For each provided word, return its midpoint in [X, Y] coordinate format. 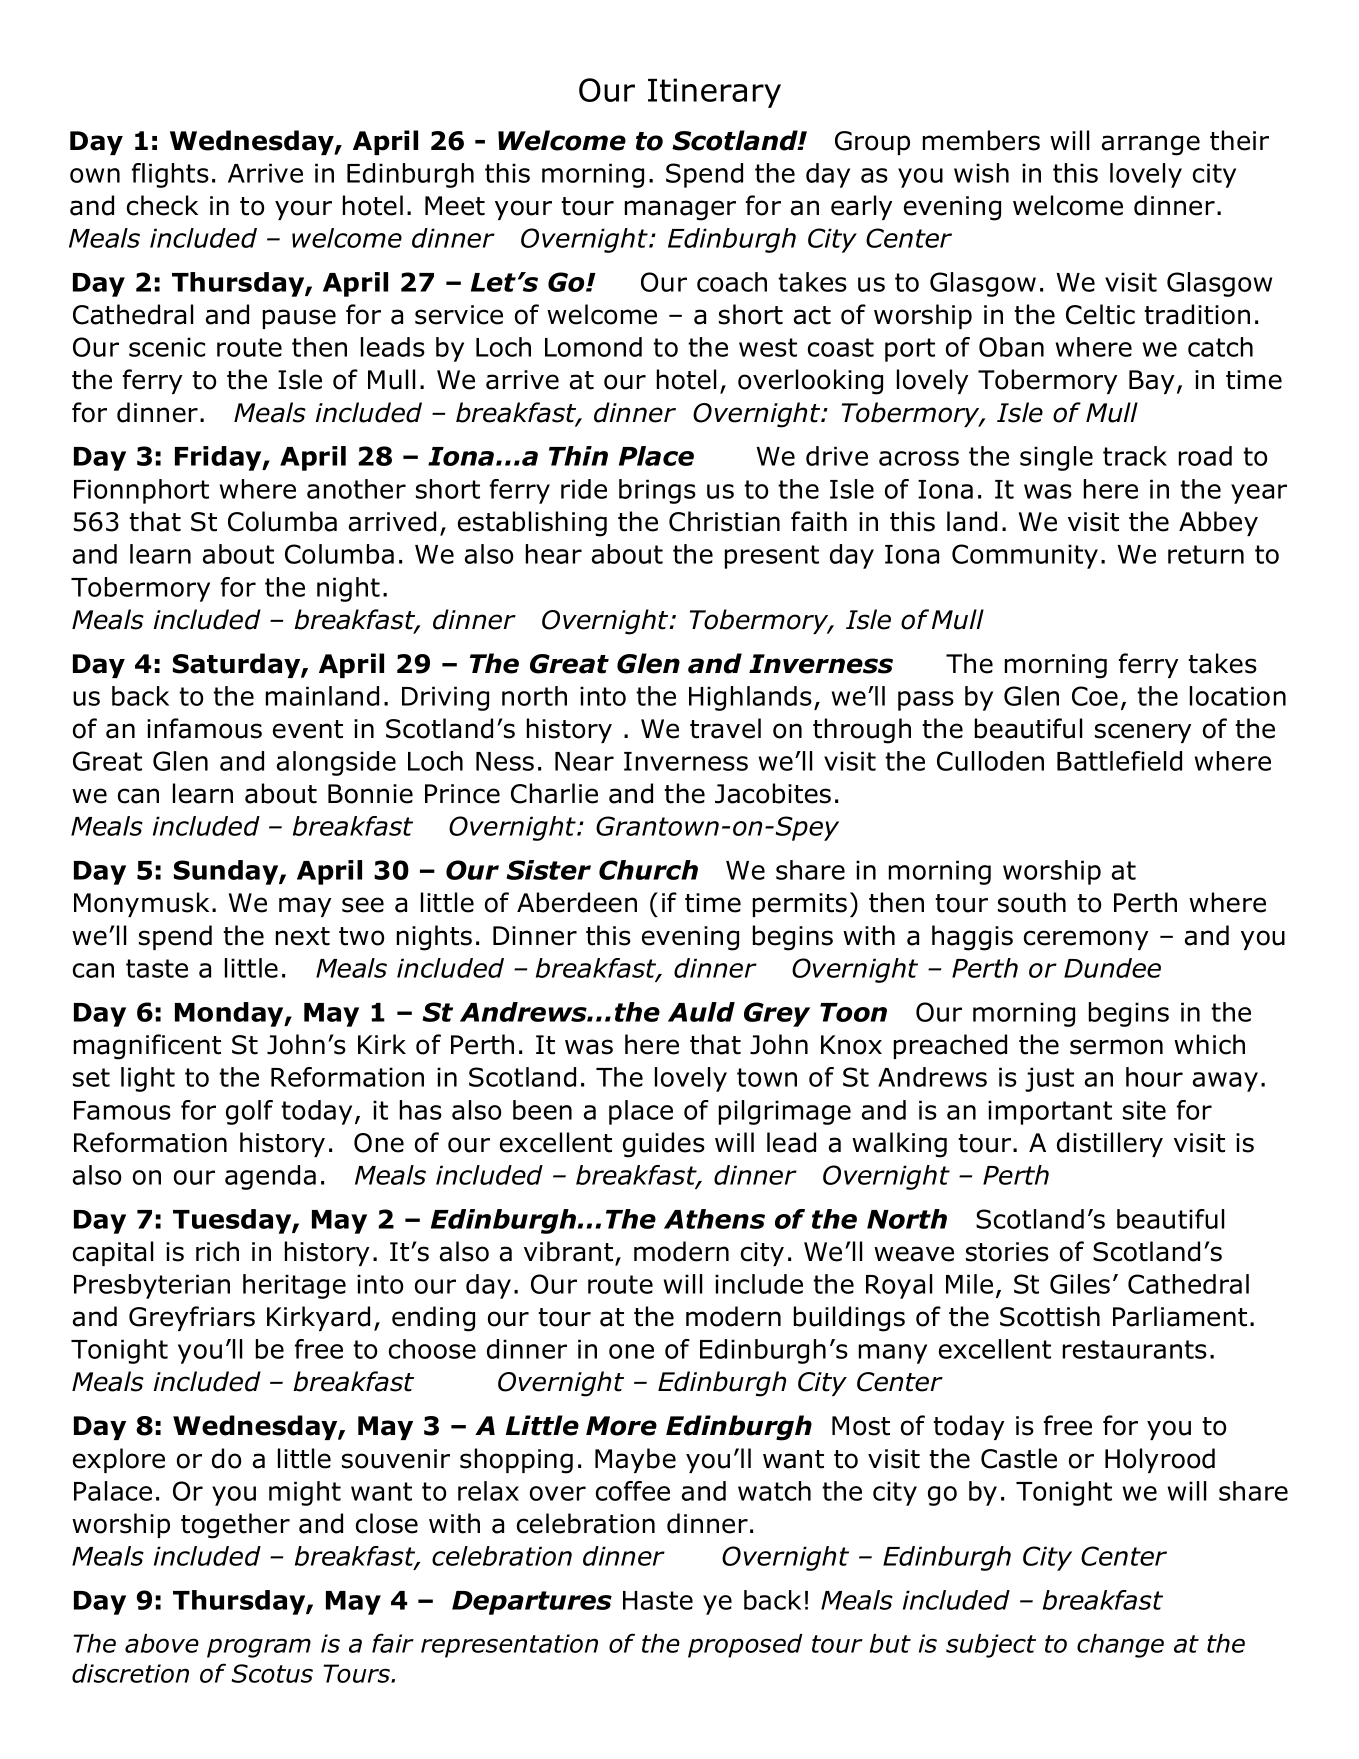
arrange [1151, 145]
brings [657, 491]
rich [217, 1251]
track [1135, 456]
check [162, 205]
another [356, 489]
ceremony [1086, 940]
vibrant [568, 1251]
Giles [1080, 1284]
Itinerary [714, 93]
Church [648, 870]
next [303, 936]
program [259, 1648]
